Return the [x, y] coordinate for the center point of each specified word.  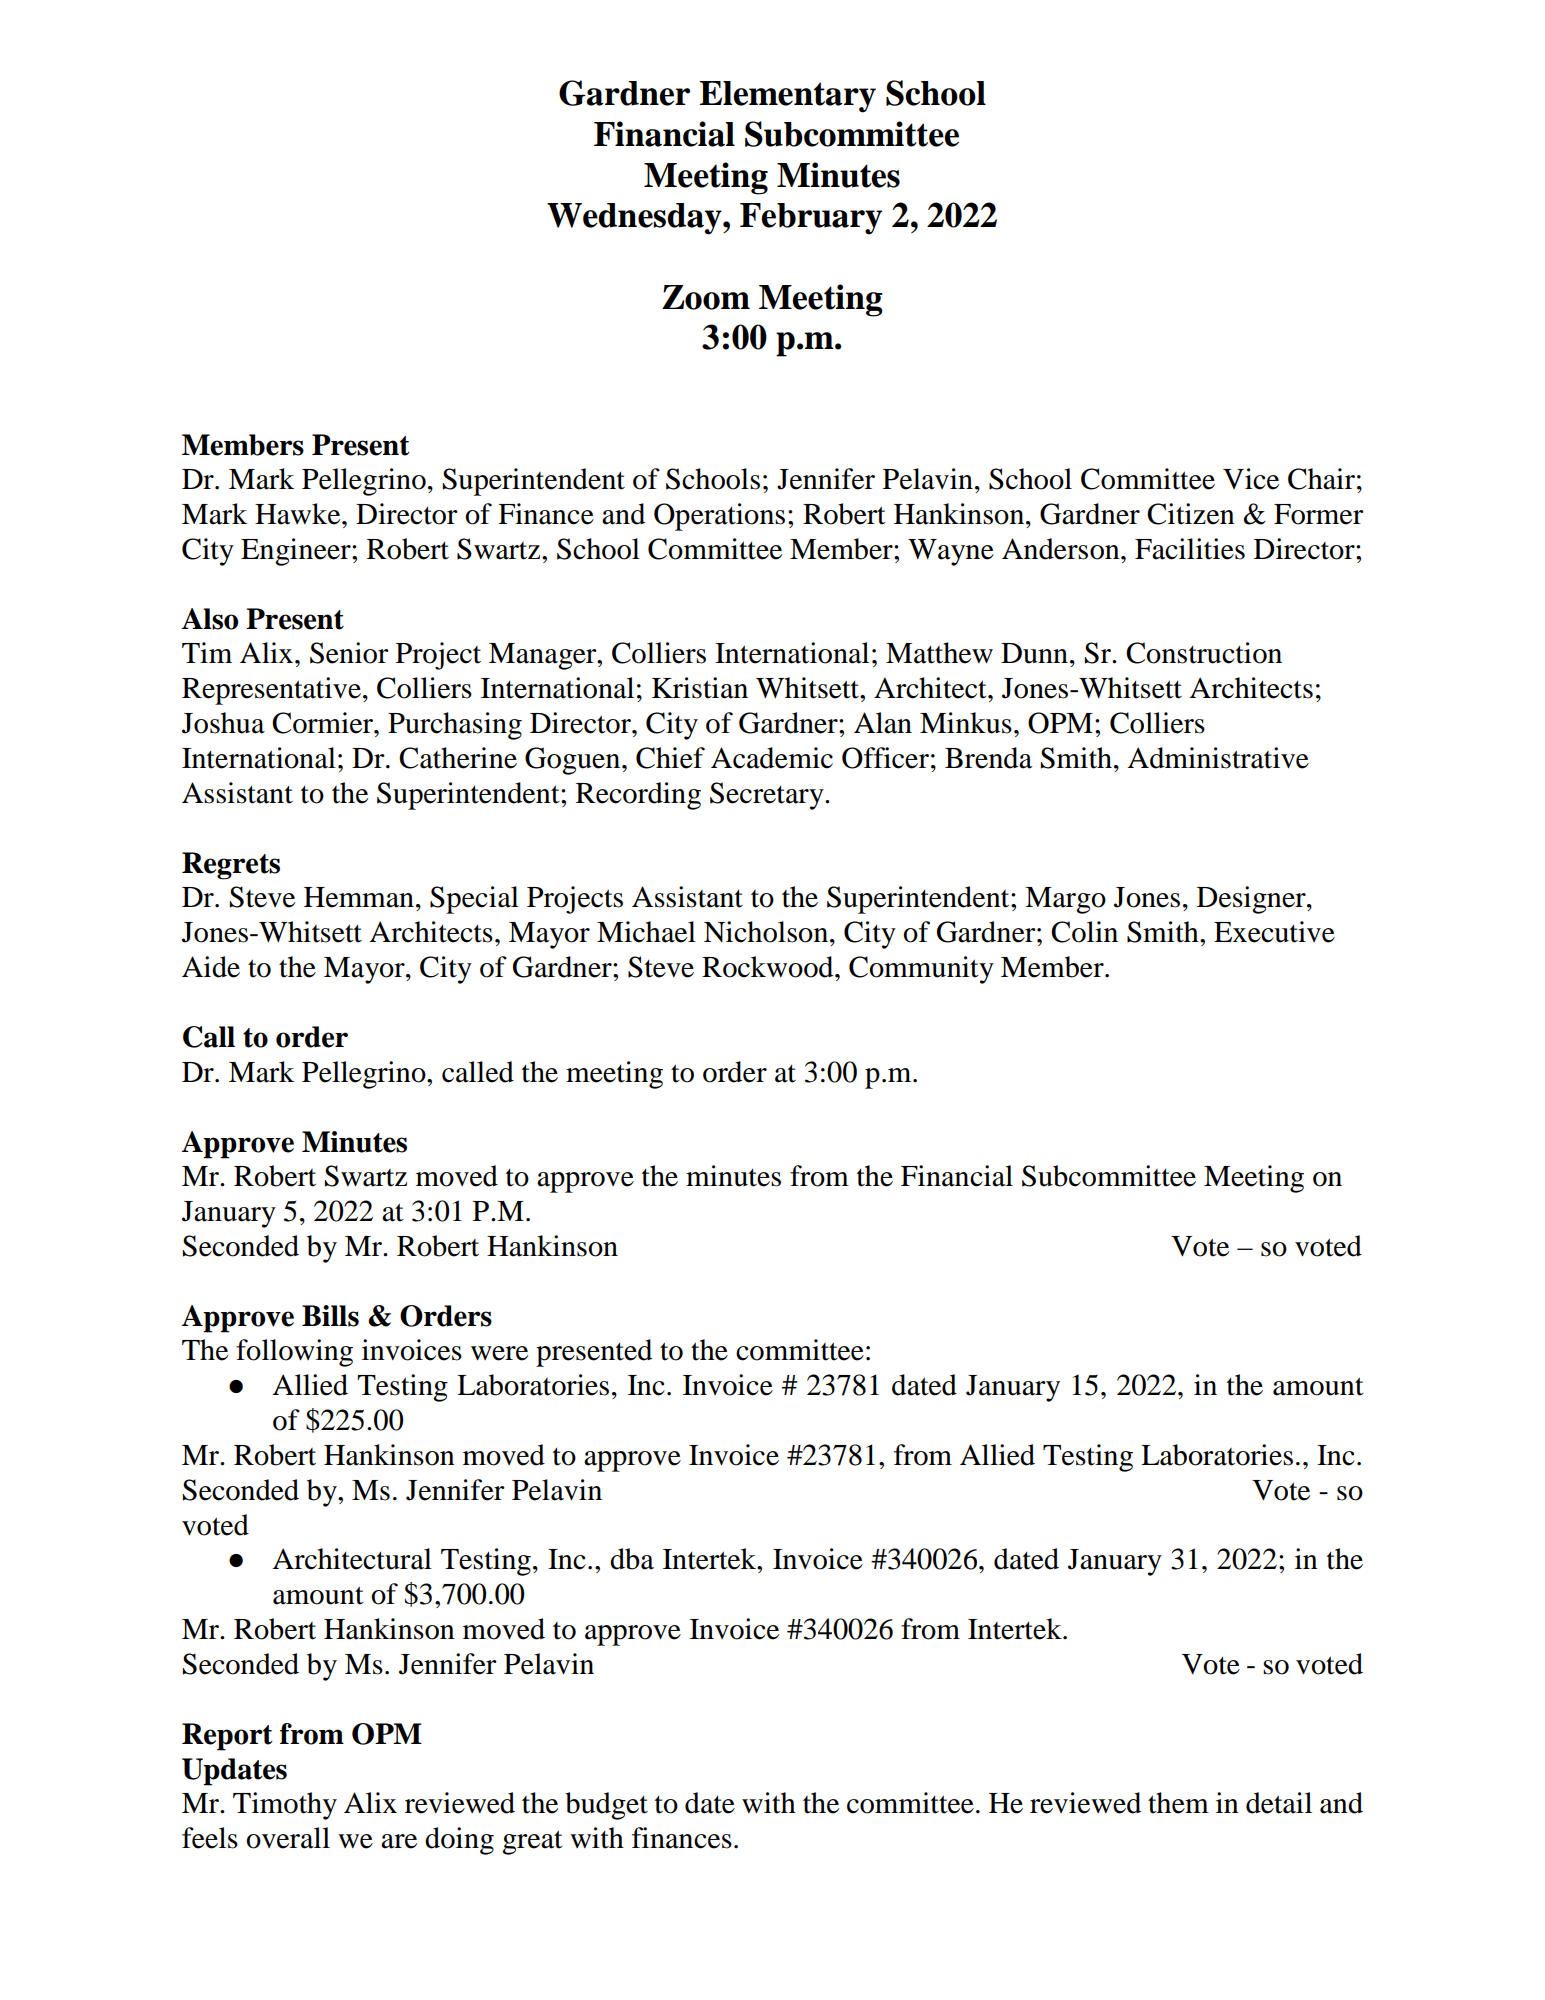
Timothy [285, 1806]
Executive [1274, 932]
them [1178, 1803]
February [811, 219]
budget [606, 1806]
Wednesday [635, 219]
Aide [211, 967]
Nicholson [767, 932]
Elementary [787, 97]
